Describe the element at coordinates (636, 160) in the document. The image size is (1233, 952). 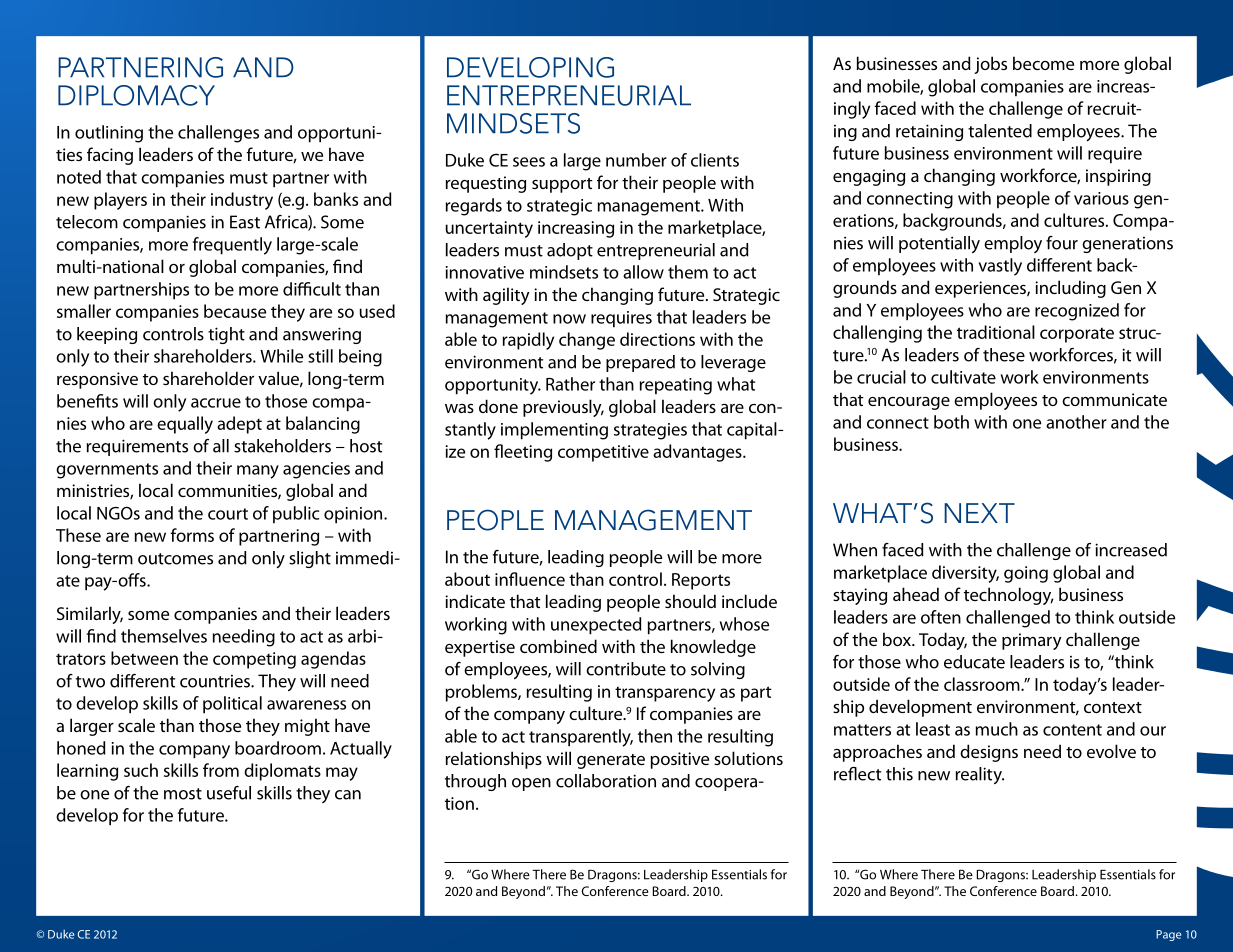
I see `number` at that location.
